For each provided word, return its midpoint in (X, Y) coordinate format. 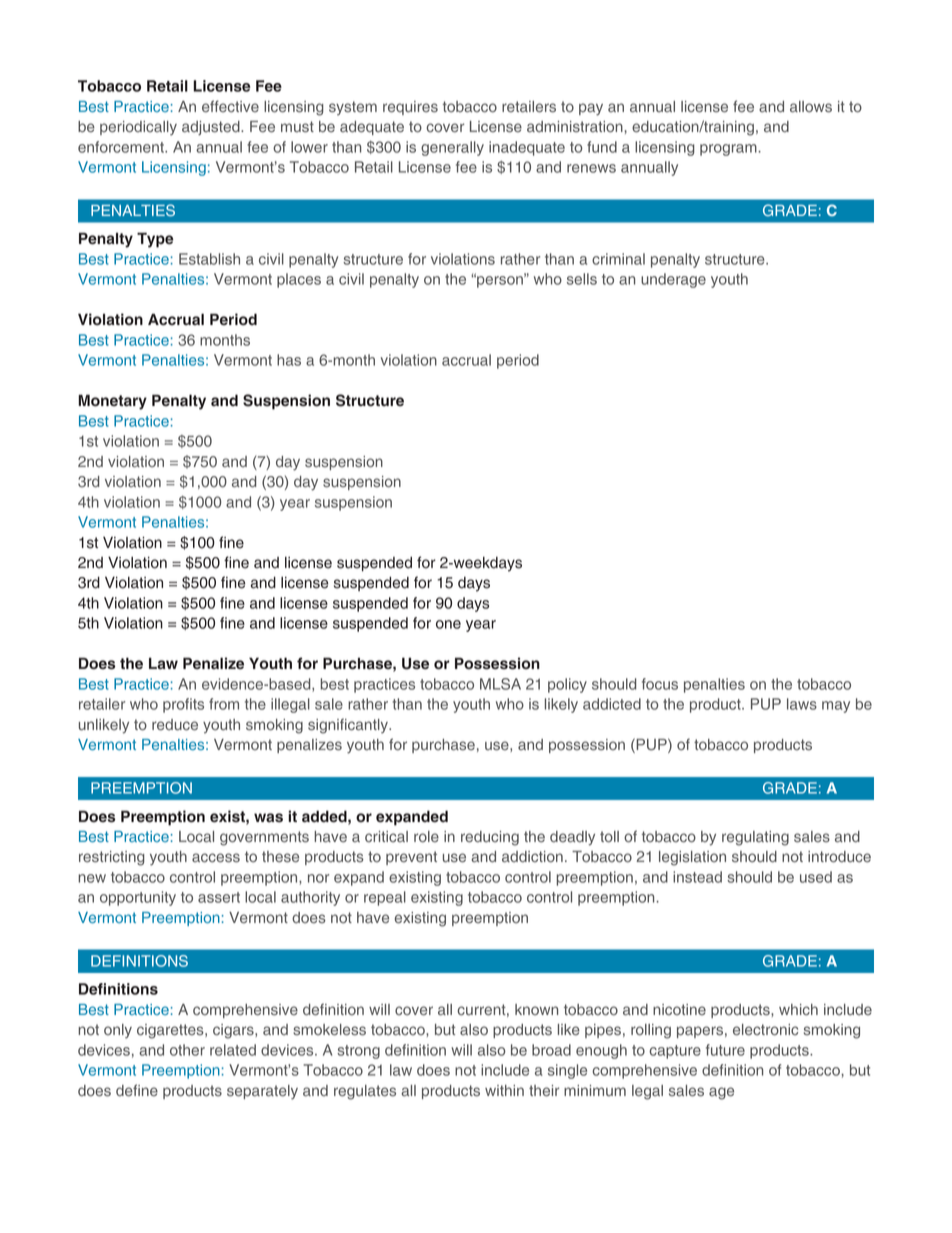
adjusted (212, 128)
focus (660, 684)
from (224, 704)
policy (567, 685)
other (187, 1050)
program (728, 150)
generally (452, 148)
